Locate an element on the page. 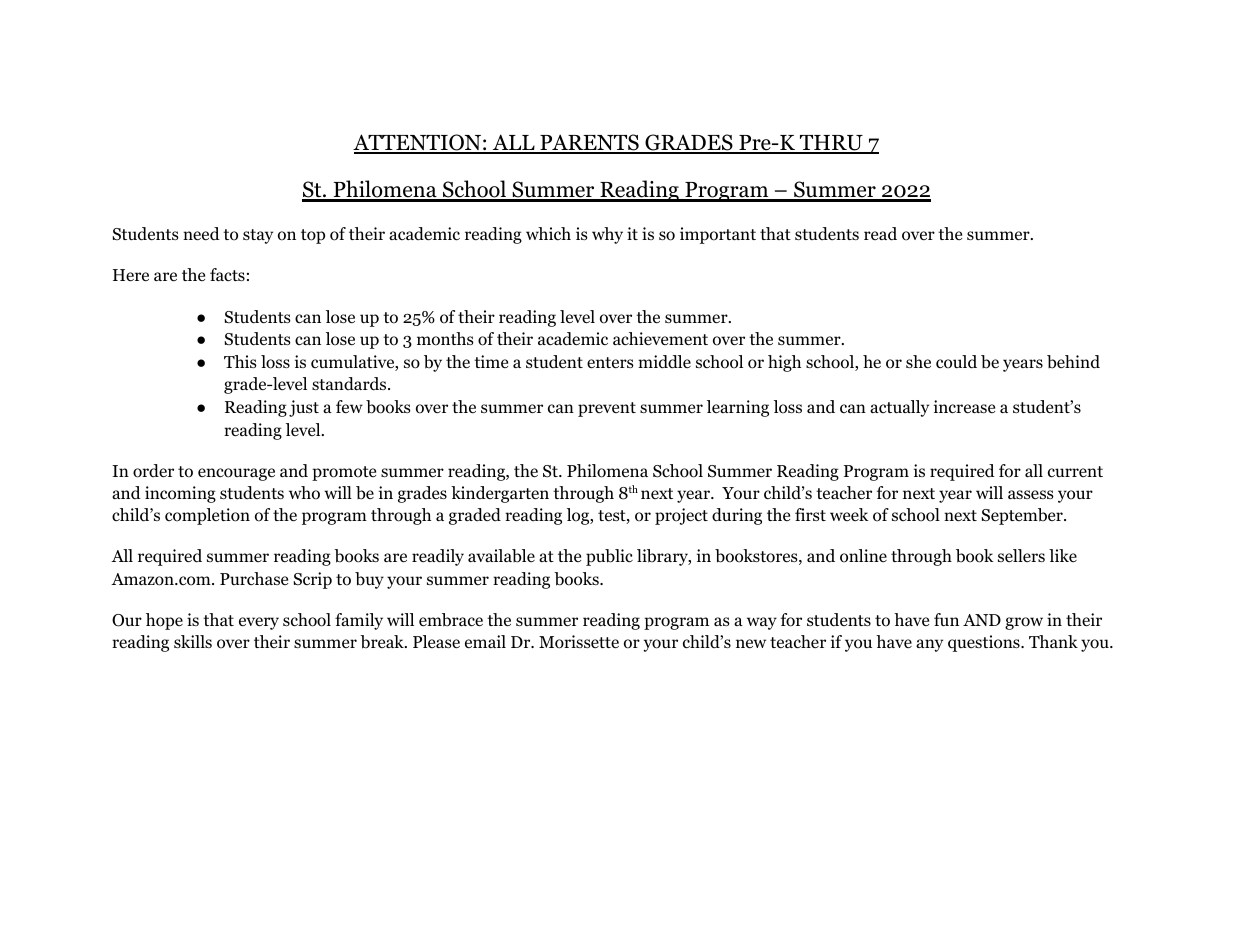  PARENTS is located at coordinates (589, 143).
